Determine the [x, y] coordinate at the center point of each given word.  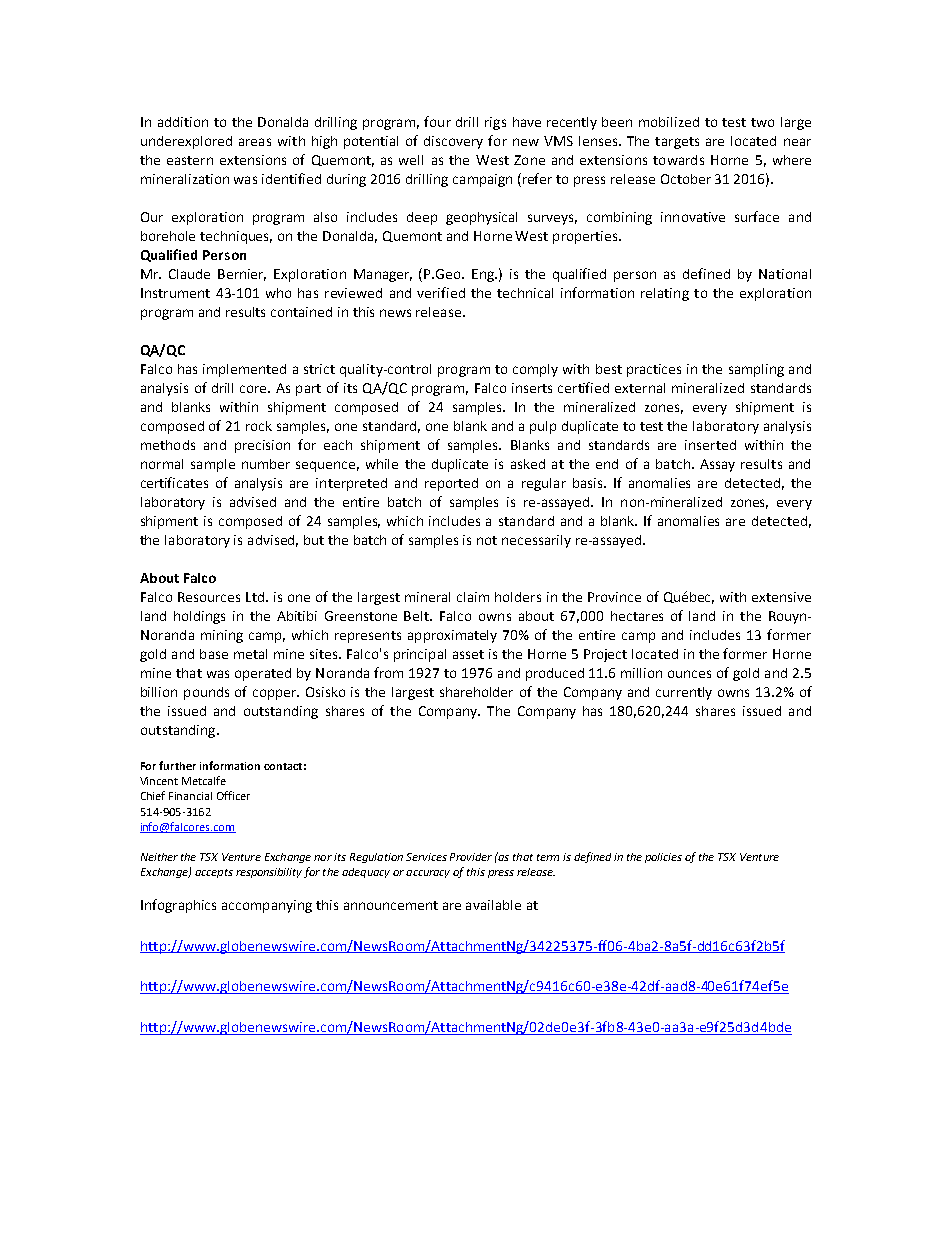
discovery [453, 142]
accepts [214, 873]
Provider [471, 857]
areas [255, 142]
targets [677, 143]
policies [663, 858]
